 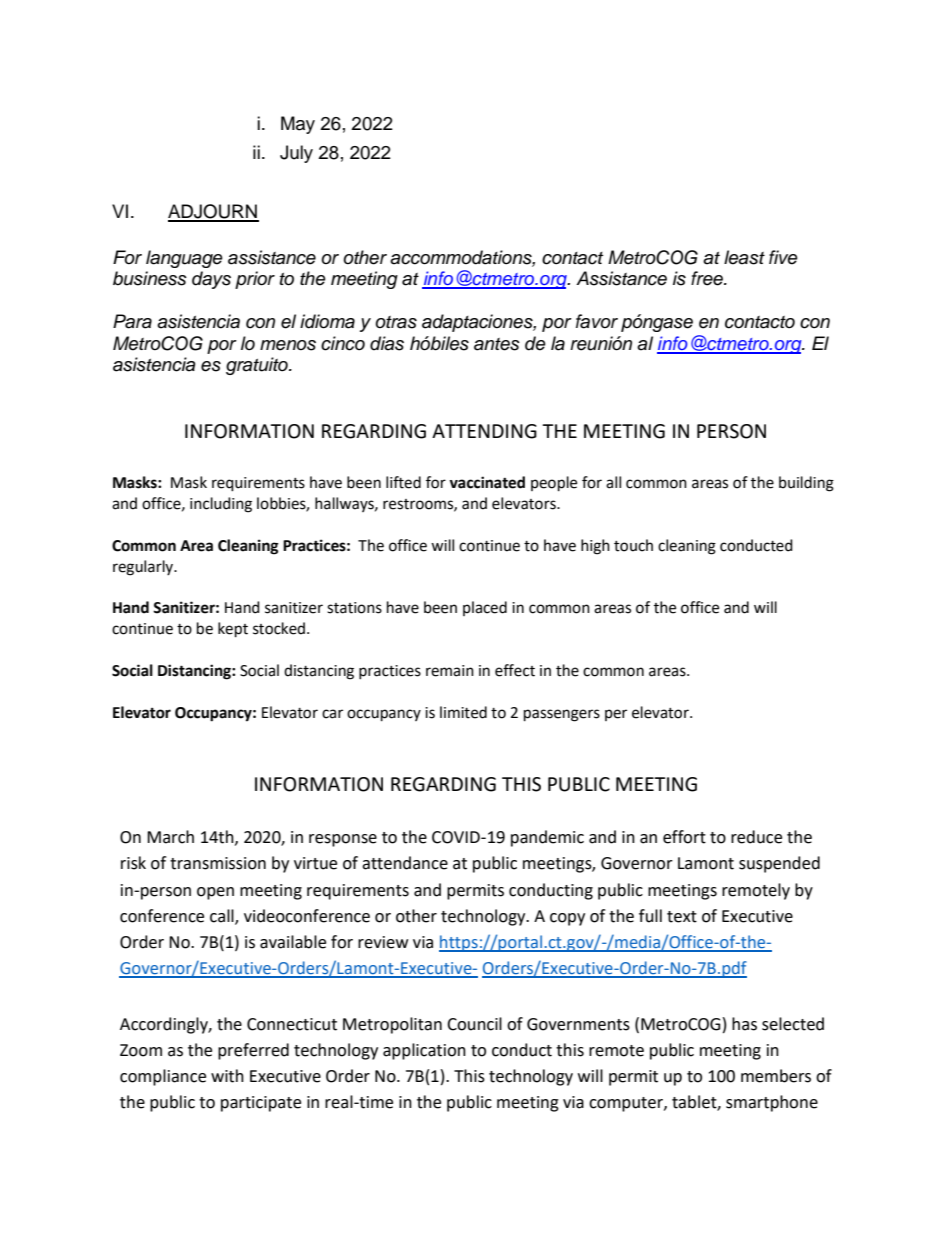 I want to click on touch, so click(x=633, y=545).
